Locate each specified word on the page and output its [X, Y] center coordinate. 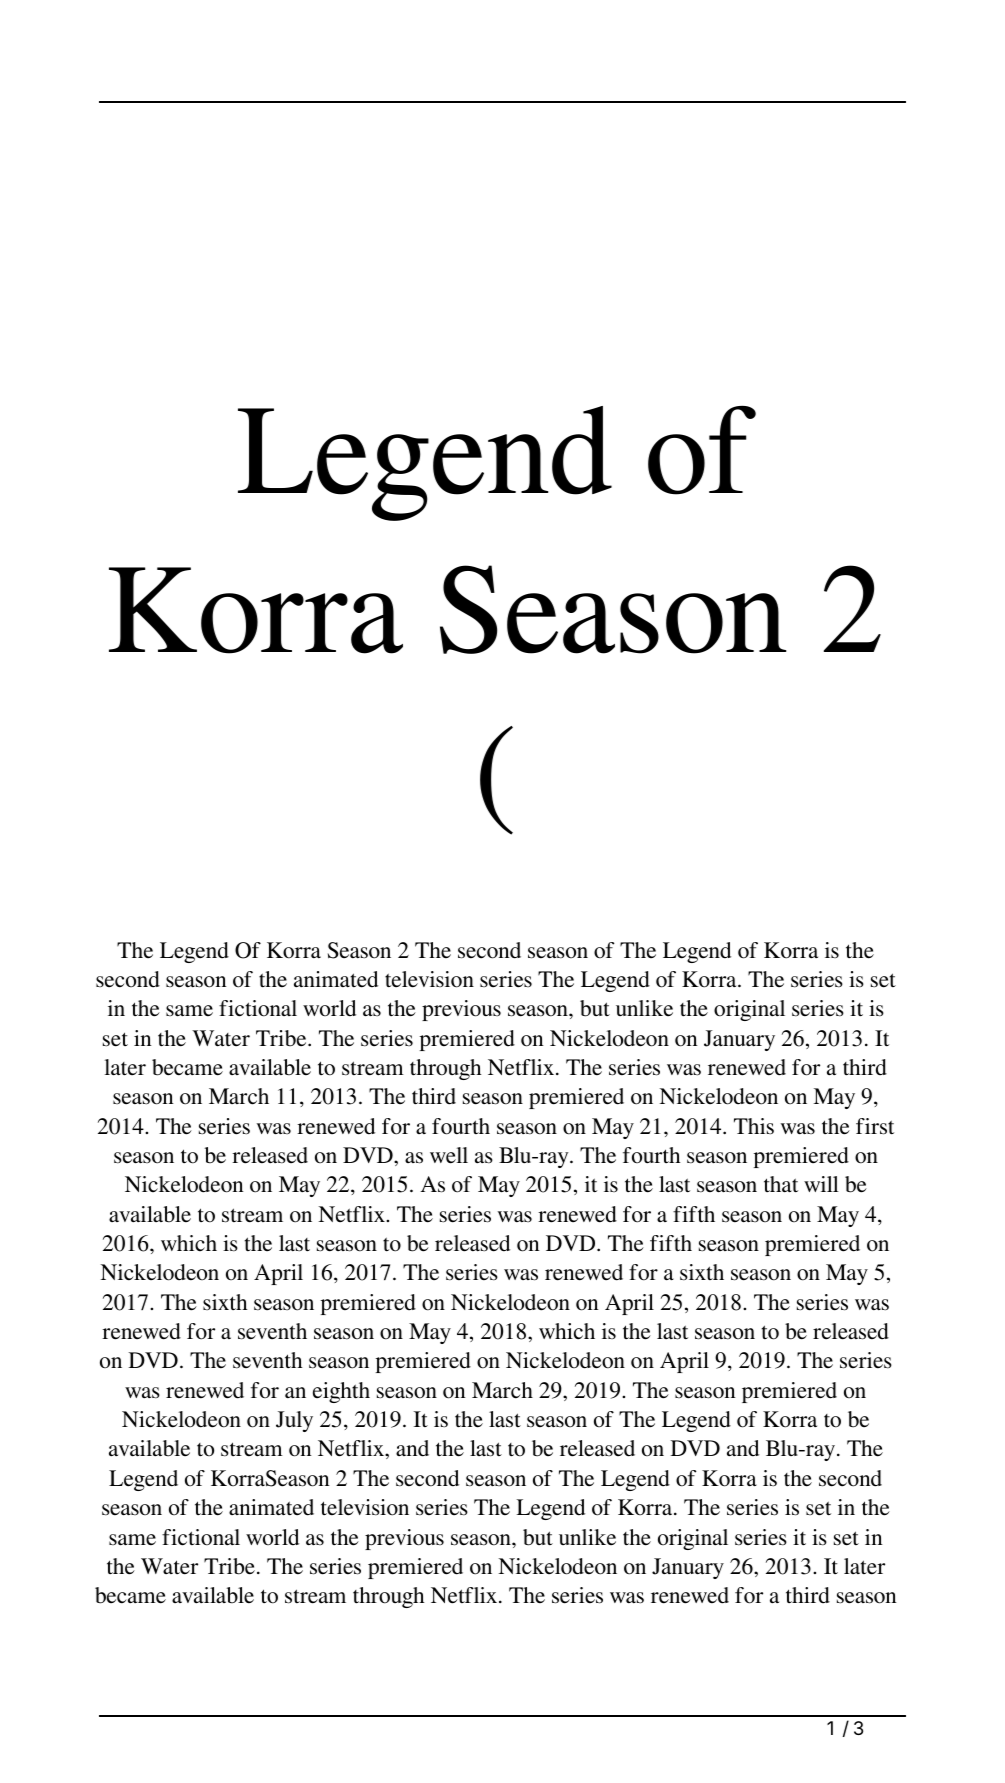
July [294, 1421]
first [875, 1126]
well [449, 1155]
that [781, 1184]
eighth [341, 1392]
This [754, 1126]
